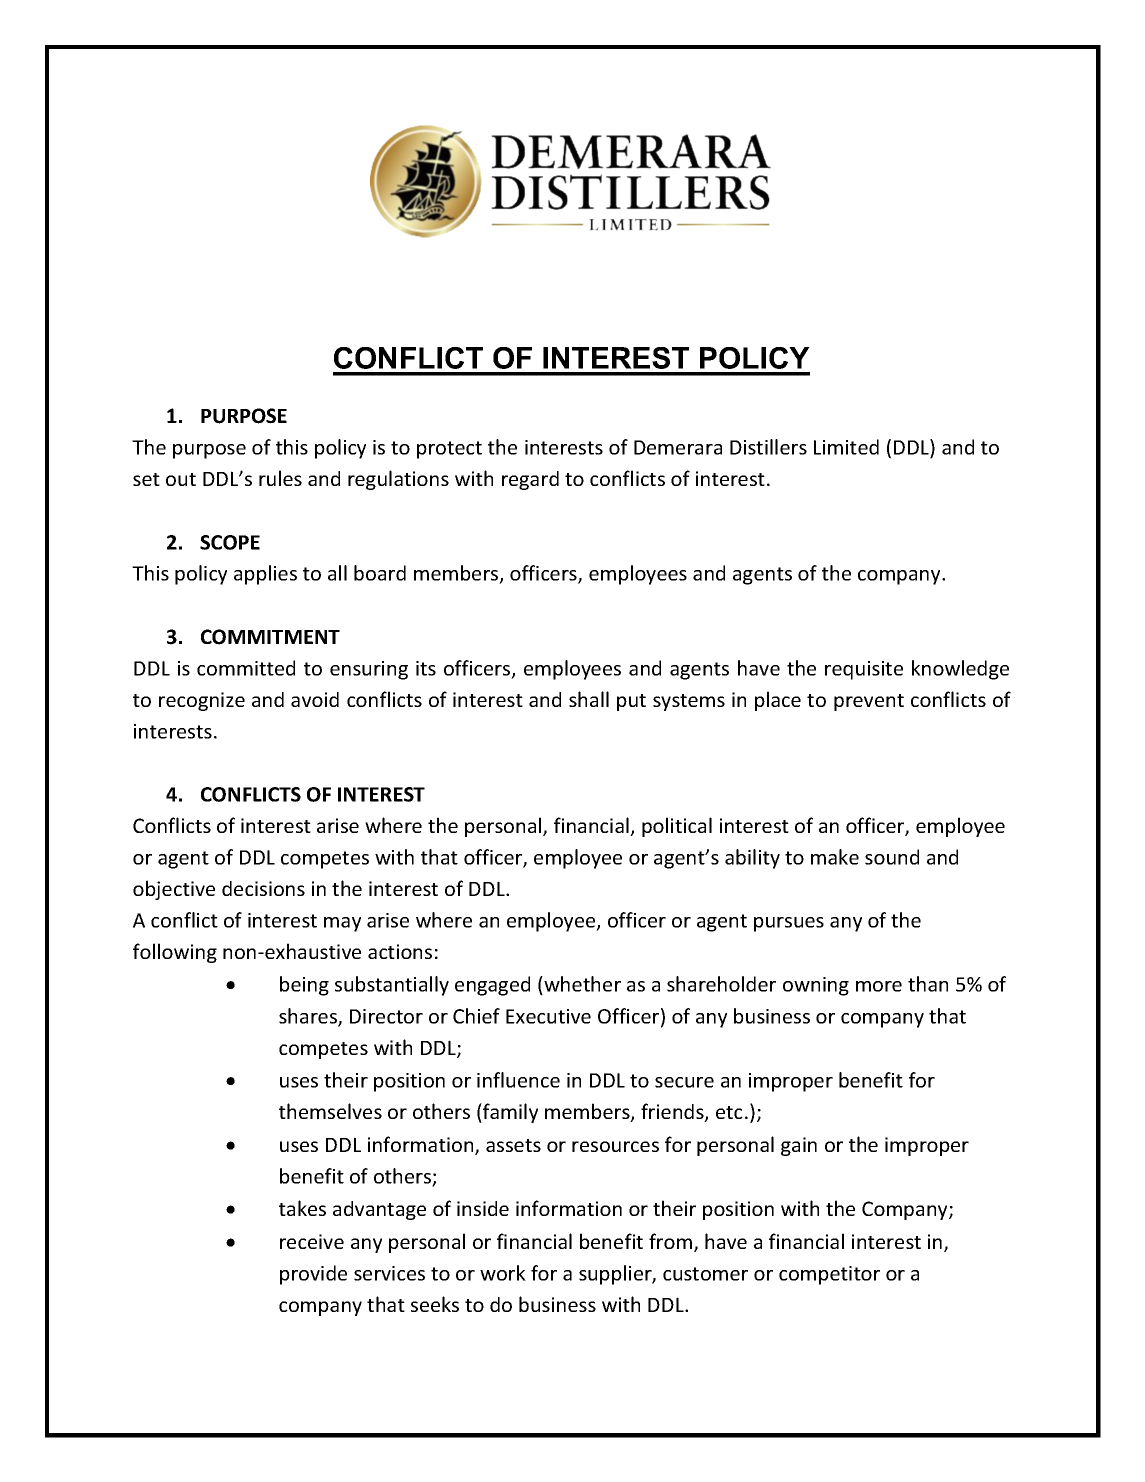  I want to click on Limited, so click(846, 447).
